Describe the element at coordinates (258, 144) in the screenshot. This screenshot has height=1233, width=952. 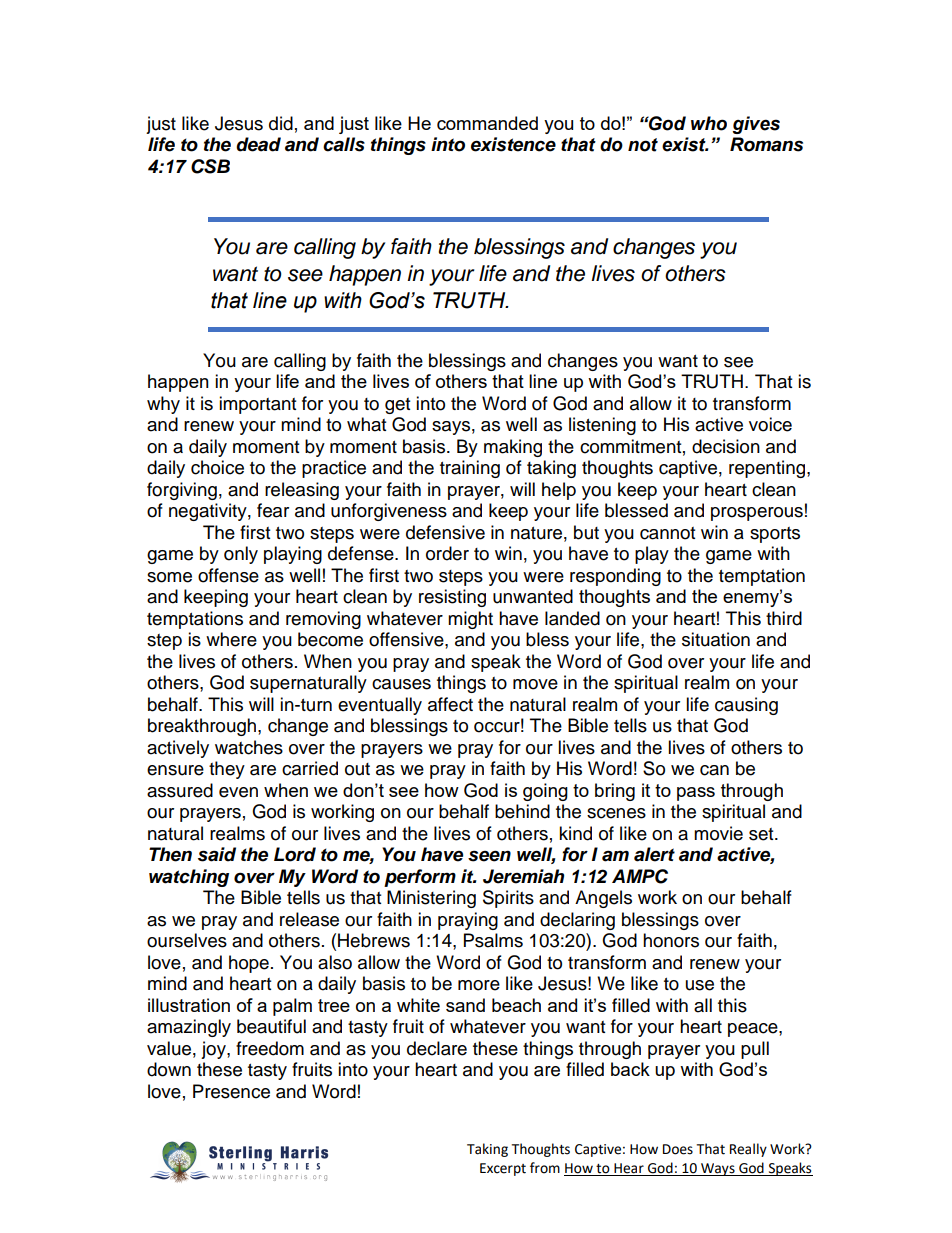
I see `dead` at that location.
